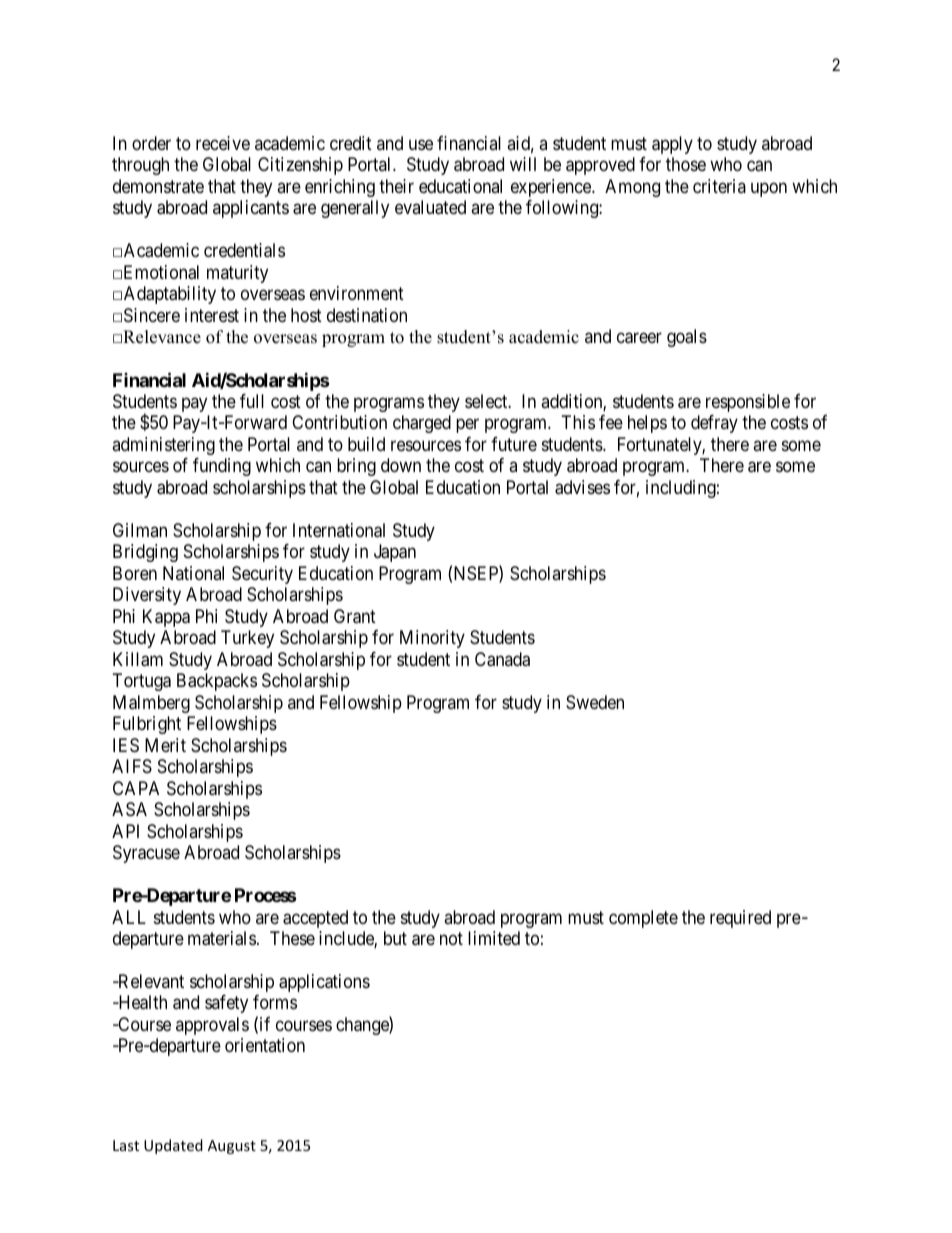 This screenshot has height=1233, width=952. Describe the element at coordinates (430, 207) in the screenshot. I see `evaluated` at that location.
